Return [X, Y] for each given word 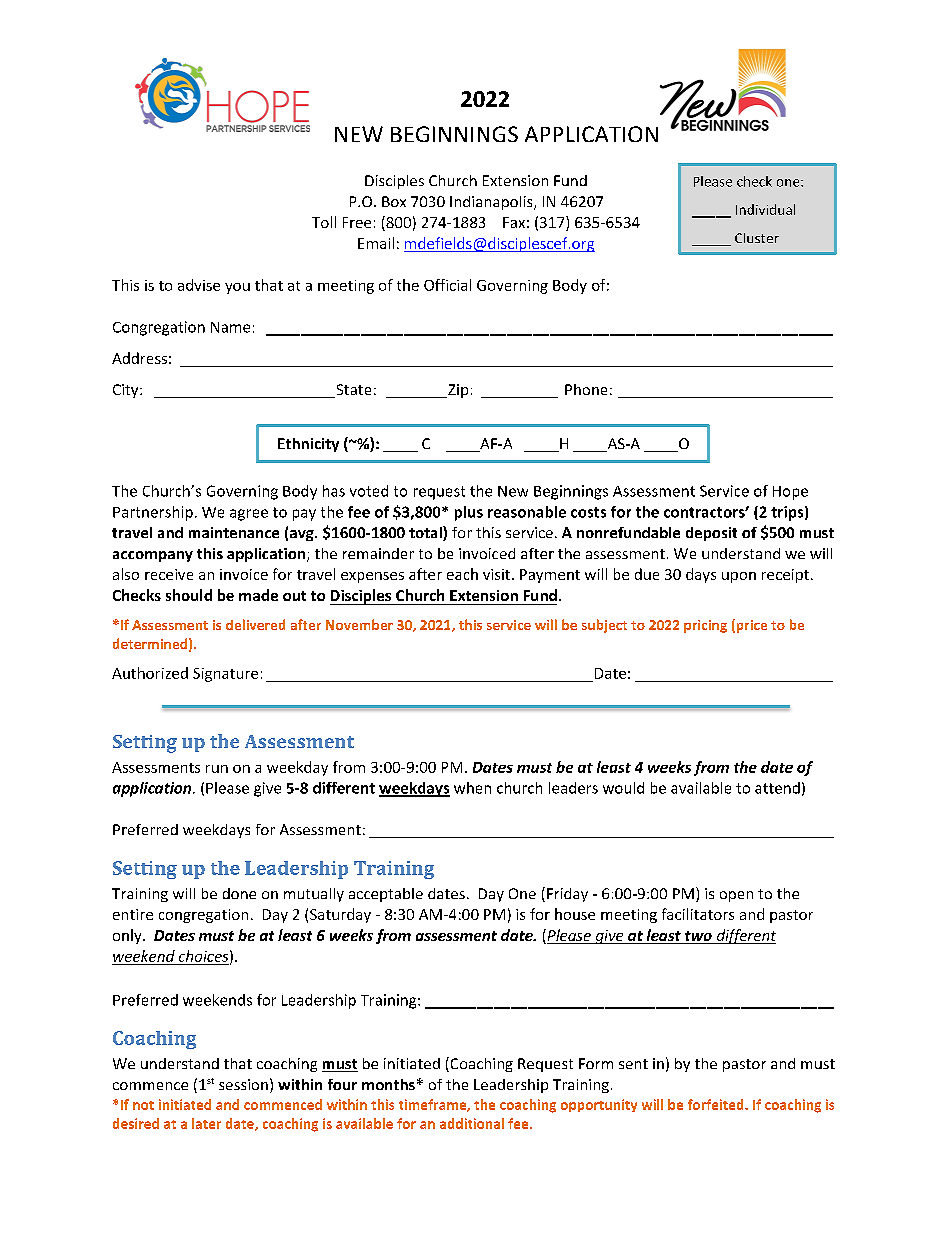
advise [199, 285]
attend [777, 788]
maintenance [234, 532]
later [206, 1123]
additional [472, 1123]
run [217, 769]
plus [469, 513]
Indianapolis [492, 203]
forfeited [717, 1104]
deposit [711, 534]
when [472, 788]
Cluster [757, 238]
